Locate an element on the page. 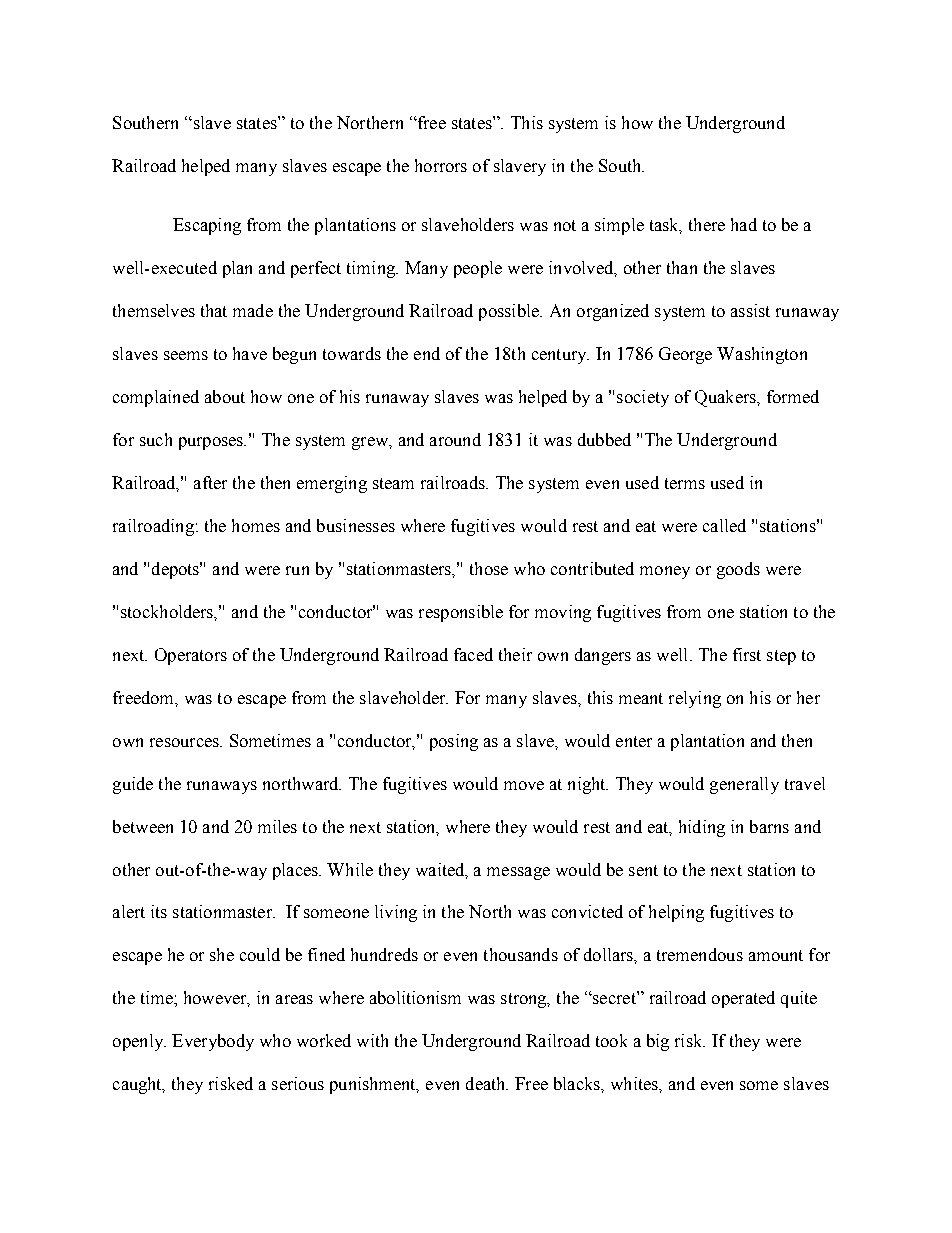 The height and width of the document is (1233, 952). posing is located at coordinates (454, 742).
